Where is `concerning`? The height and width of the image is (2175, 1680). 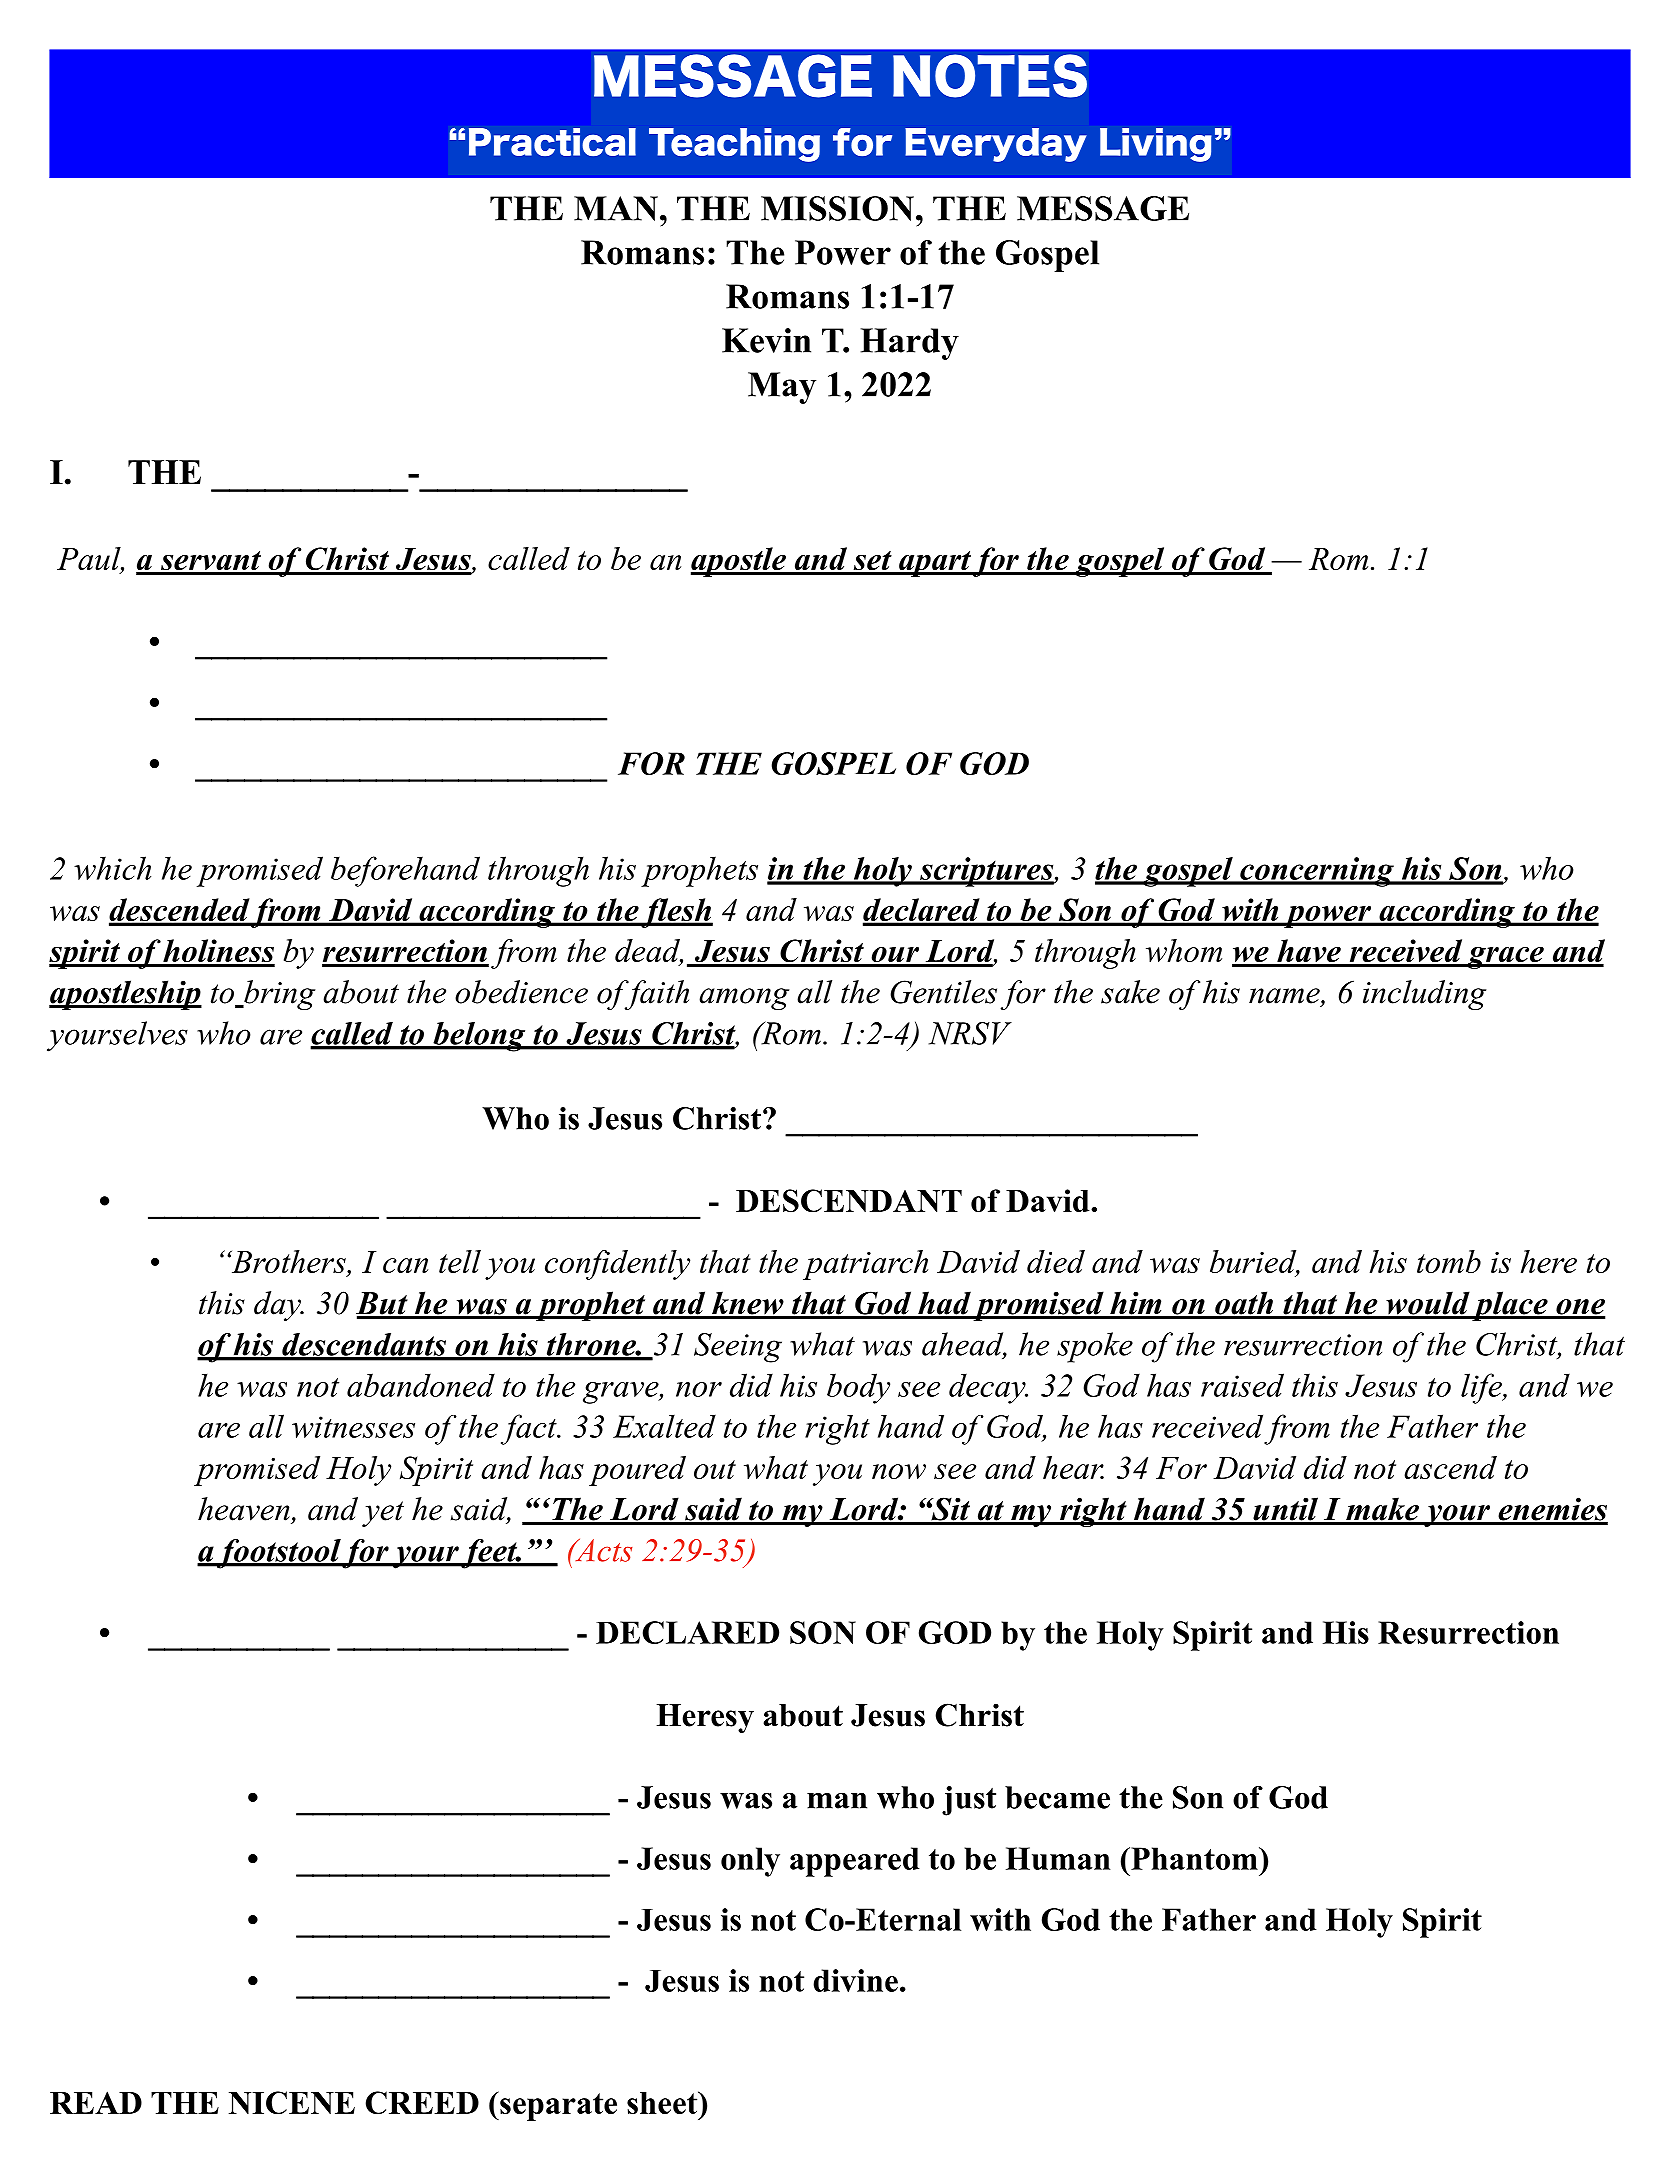
concerning is located at coordinates (1317, 872).
